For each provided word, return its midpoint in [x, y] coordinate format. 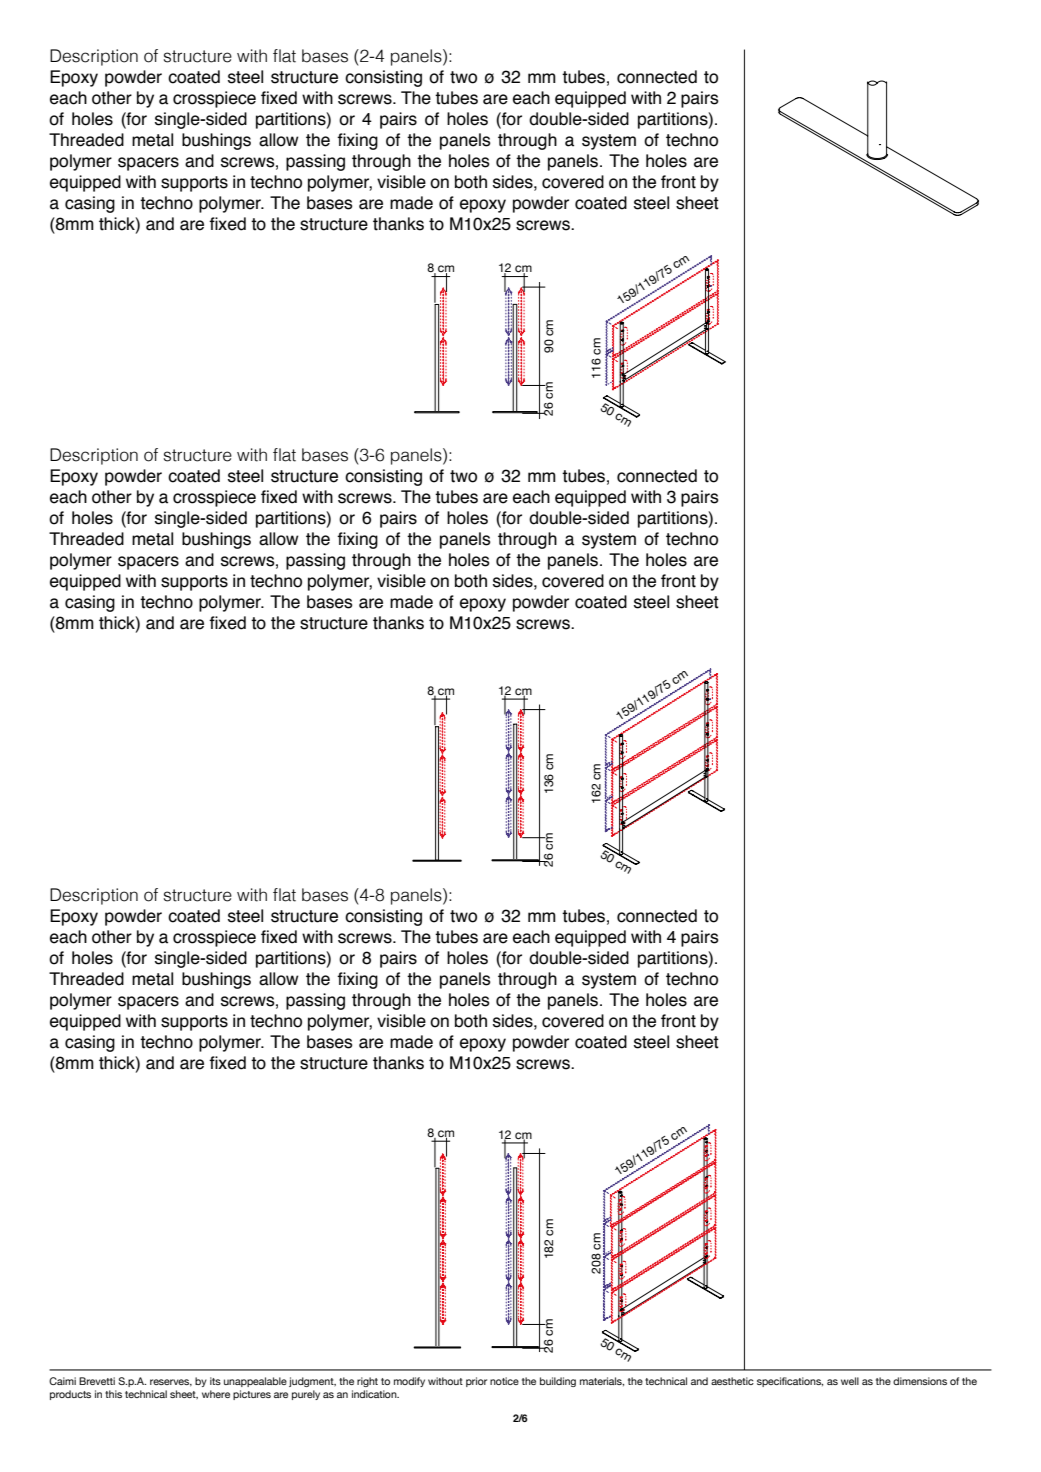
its [215, 1381]
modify [409, 1382]
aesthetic [732, 1381]
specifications [790, 1382]
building [558, 1382]
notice [504, 1381]
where [216, 1394]
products [70, 1395]
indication [375, 1394]
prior [476, 1382]
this [113, 1394]
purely [306, 1395]
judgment [312, 1382]
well [850, 1381]
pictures [252, 1395]
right [367, 1382]
